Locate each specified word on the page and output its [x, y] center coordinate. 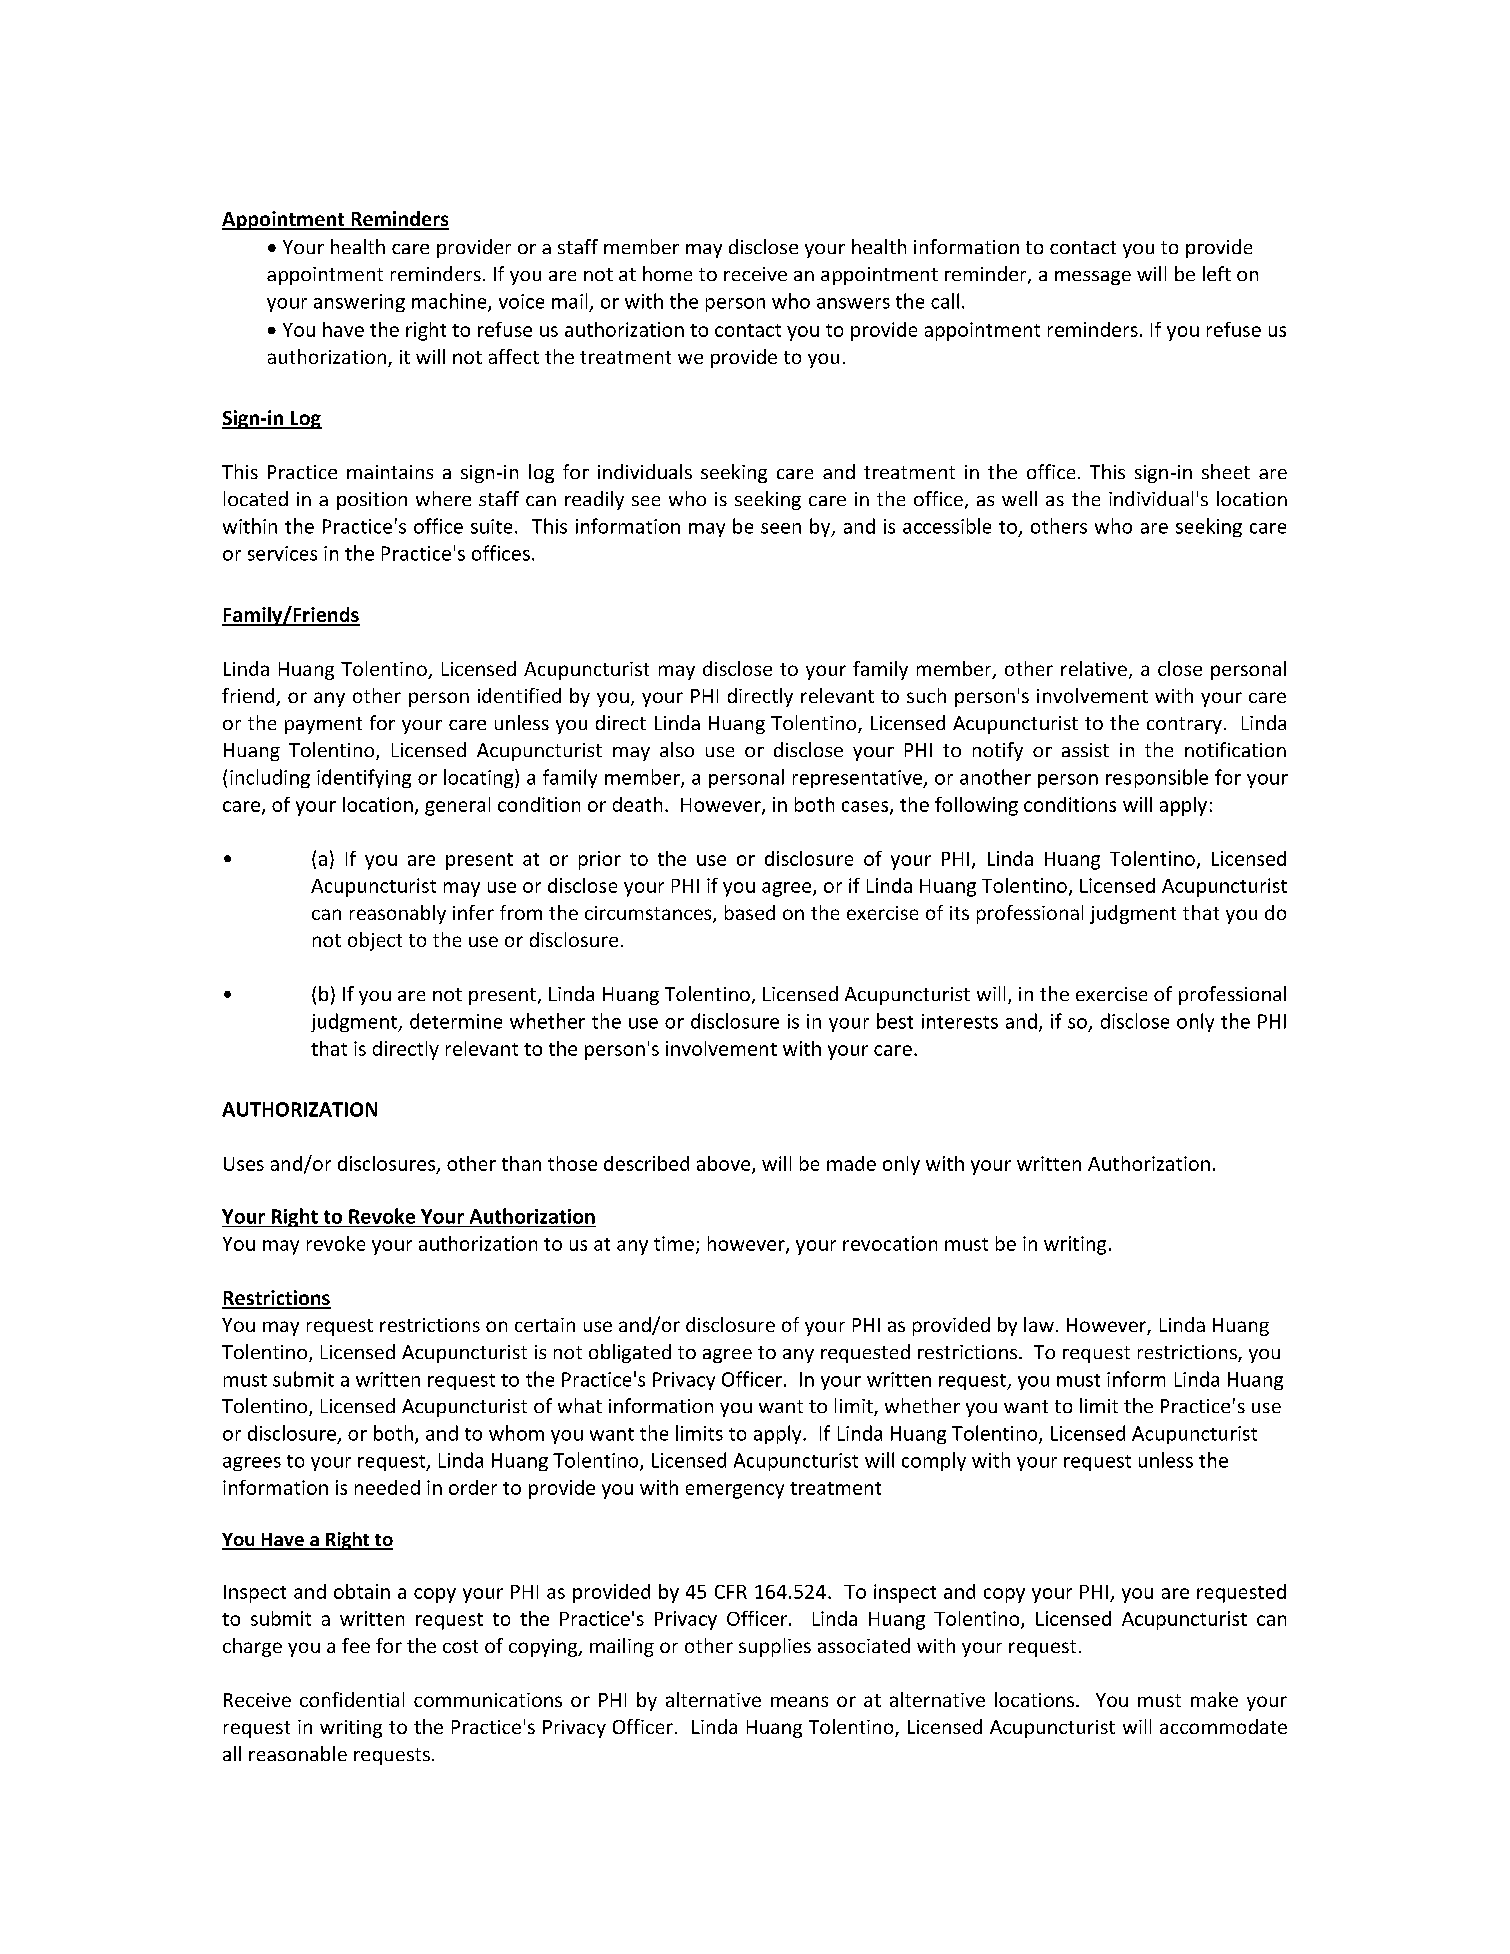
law [1039, 1324]
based [750, 912]
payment [323, 725]
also [677, 749]
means [799, 1701]
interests [960, 1021]
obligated [630, 1353]
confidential [352, 1699]
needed [387, 1487]
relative [1094, 668]
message [1093, 278]
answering [359, 303]
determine [456, 1021]
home [667, 273]
